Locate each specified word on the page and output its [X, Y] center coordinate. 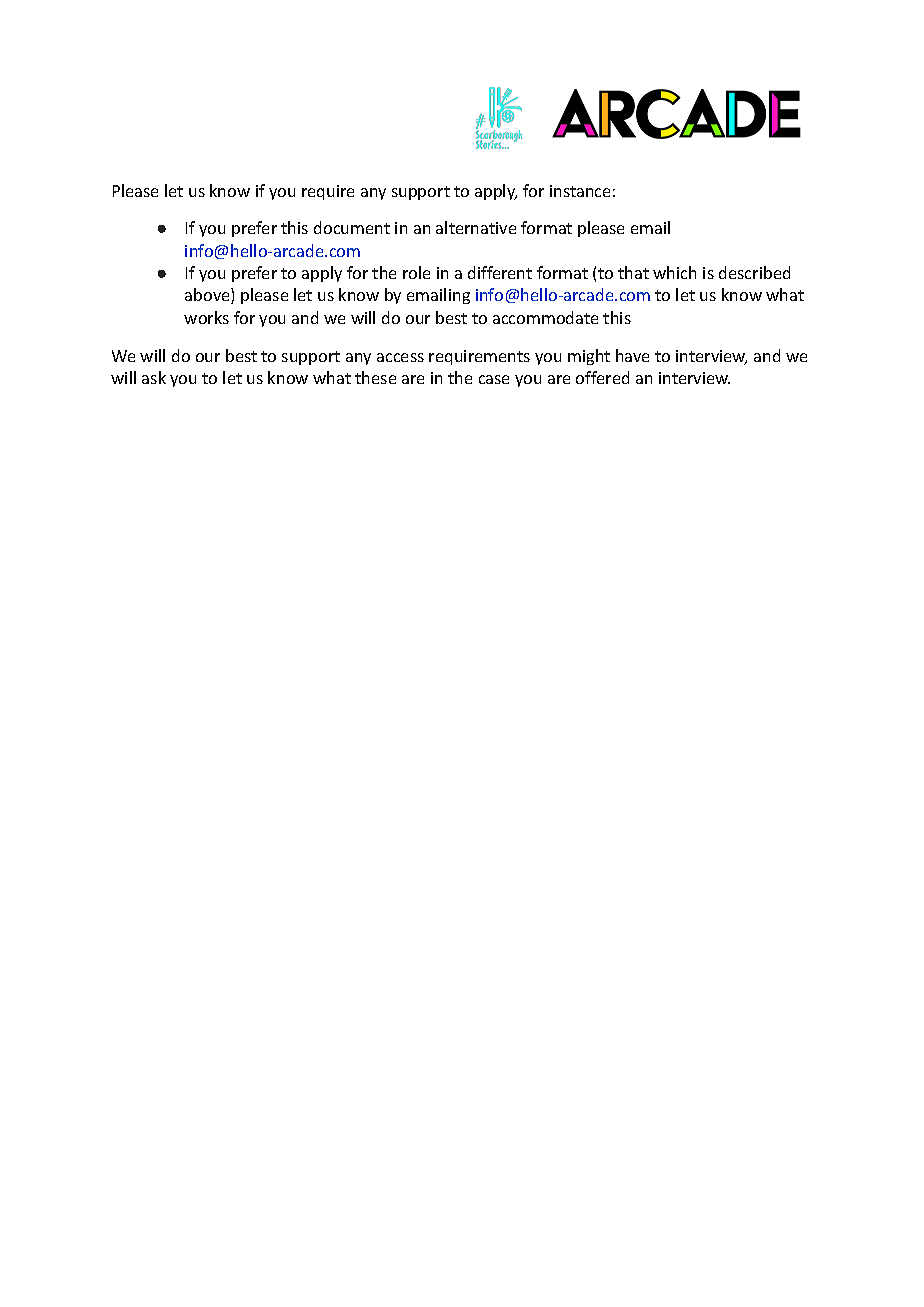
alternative [476, 227]
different [500, 272]
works [206, 317]
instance [580, 191]
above [208, 296]
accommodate [545, 317]
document [352, 227]
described [754, 272]
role [416, 272]
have [632, 355]
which [674, 272]
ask [154, 377]
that [633, 272]
